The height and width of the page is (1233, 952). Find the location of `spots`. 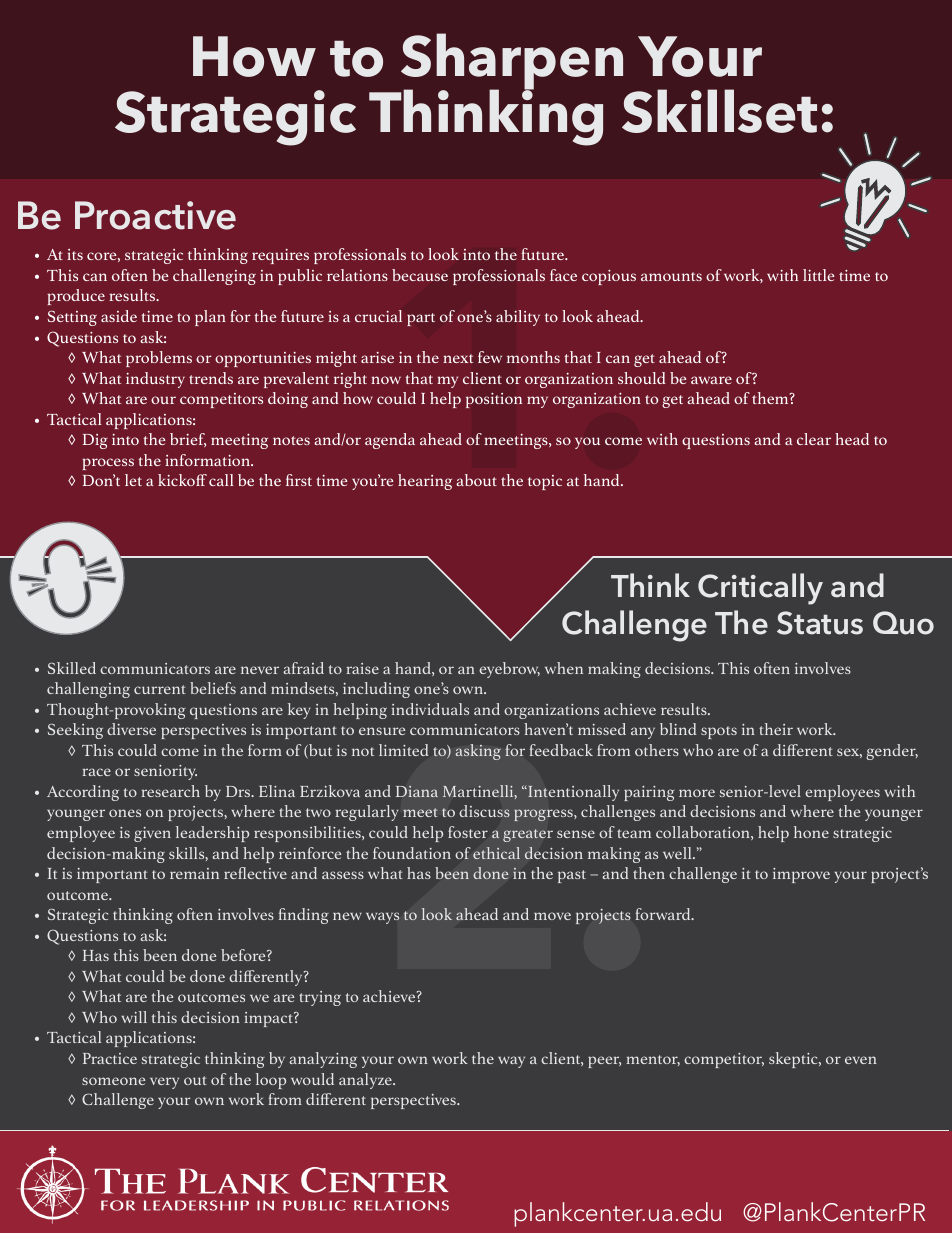

spots is located at coordinates (719, 732).
